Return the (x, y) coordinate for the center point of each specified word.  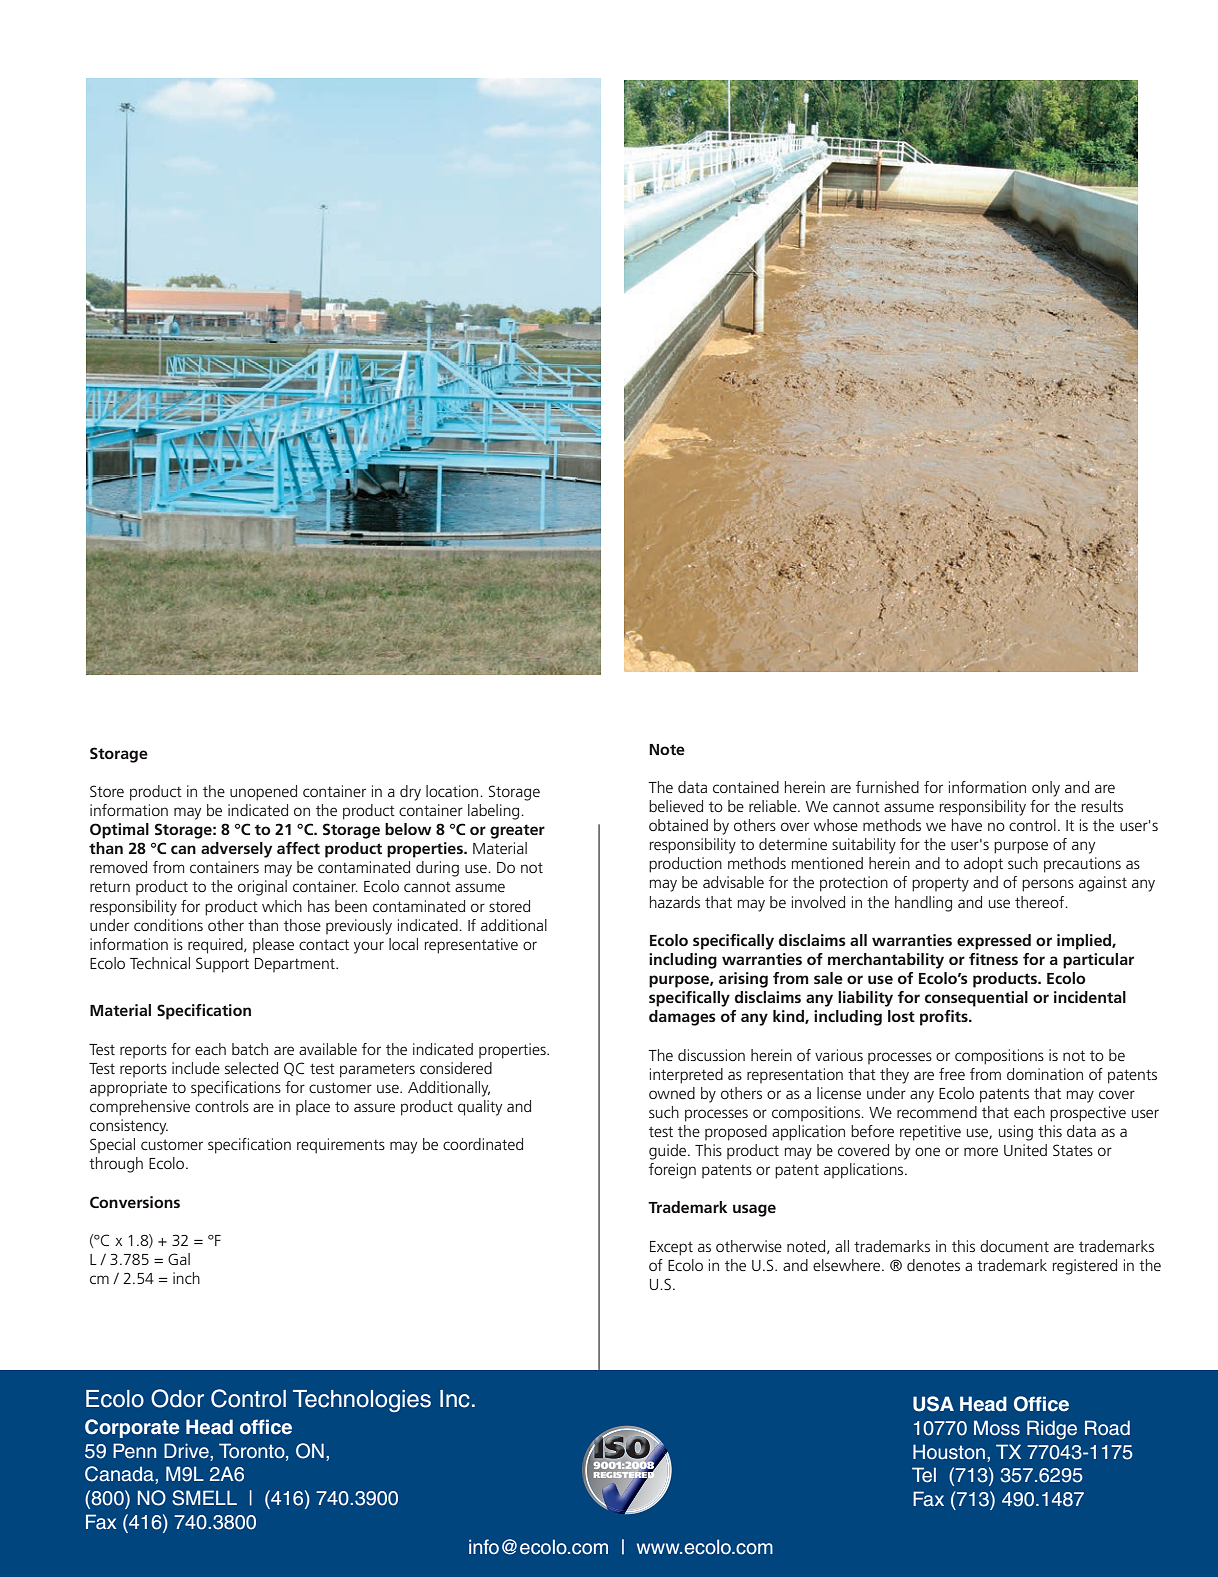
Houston (949, 1452)
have (967, 825)
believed (676, 806)
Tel (924, 1475)
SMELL (204, 1498)
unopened (263, 793)
